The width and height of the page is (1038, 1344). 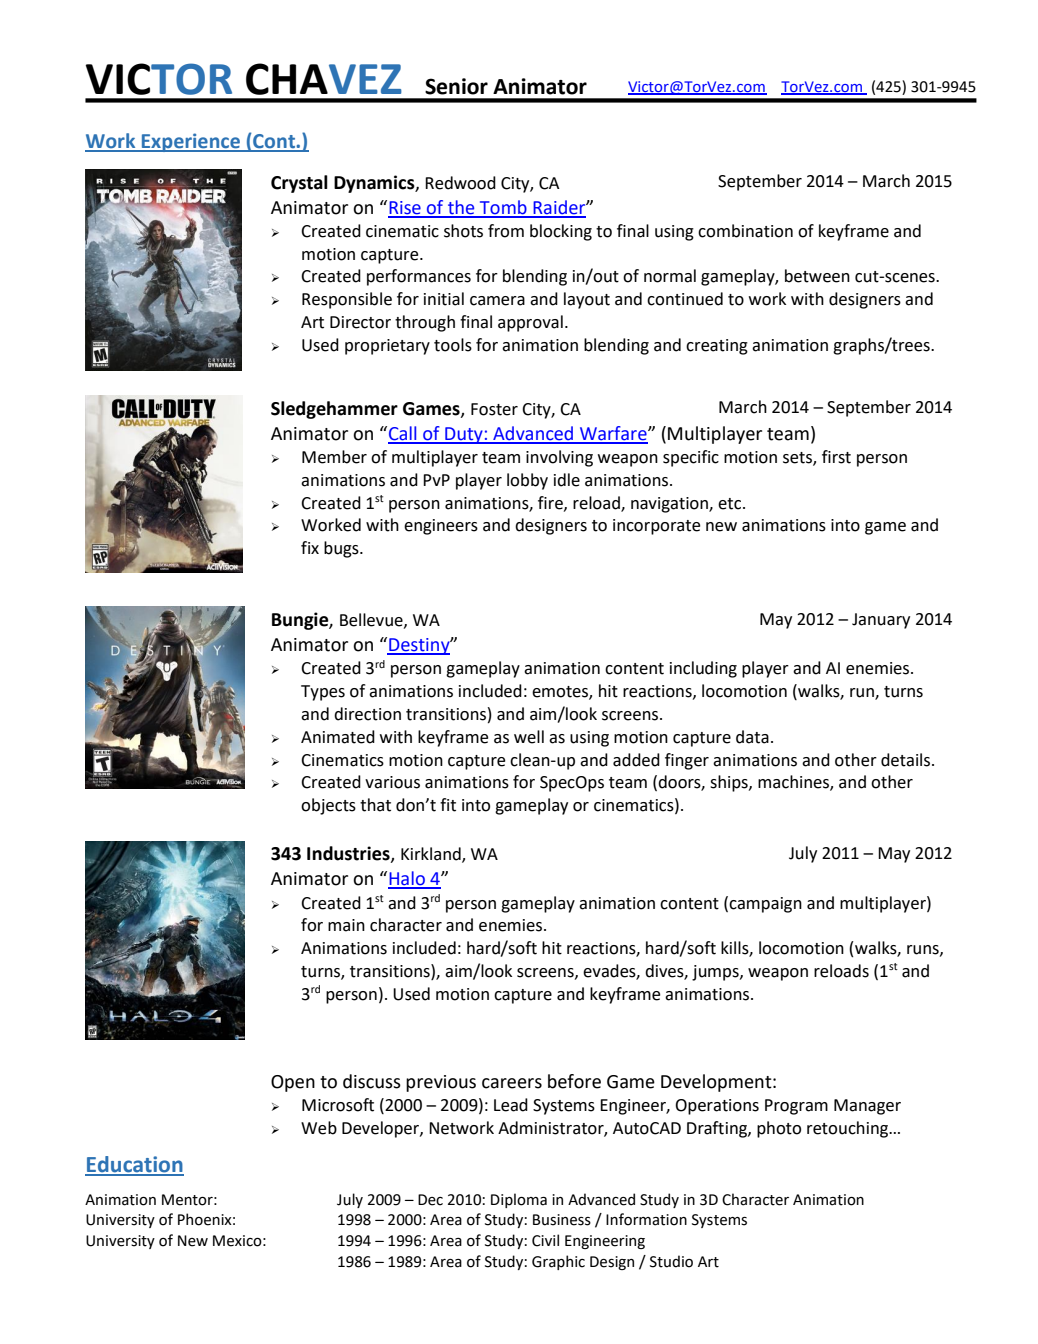 I want to click on Senior, so click(x=456, y=86).
